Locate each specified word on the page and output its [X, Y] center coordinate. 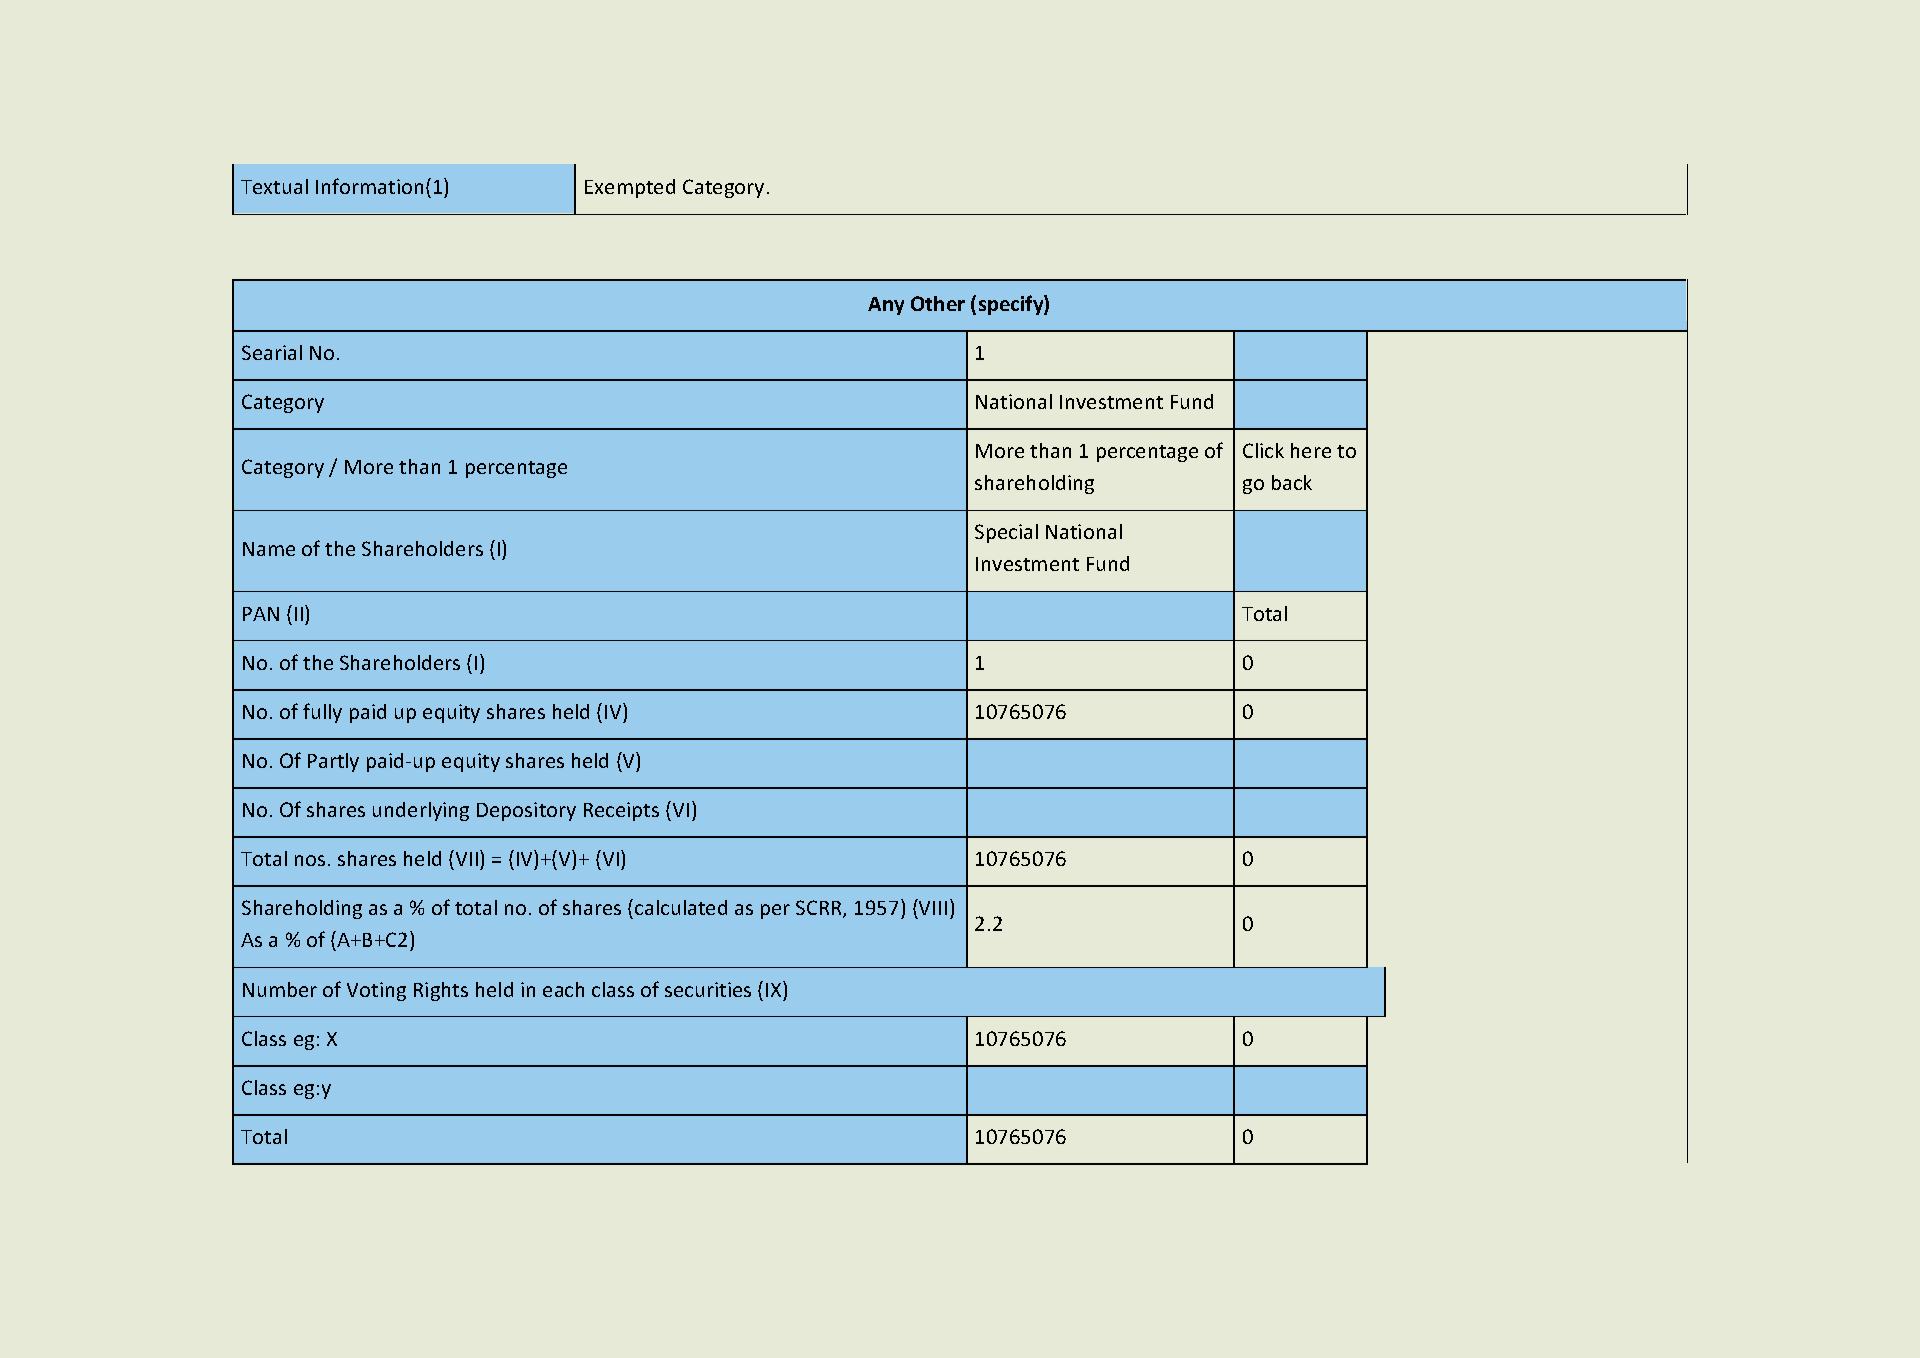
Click [1263, 450]
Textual [274, 186]
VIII [932, 907]
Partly [333, 762]
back [1292, 482]
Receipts [621, 811]
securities [708, 989]
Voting [376, 991]
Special [1006, 533]
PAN [261, 614]
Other [938, 303]
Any [886, 306]
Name [269, 549]
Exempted [630, 188]
